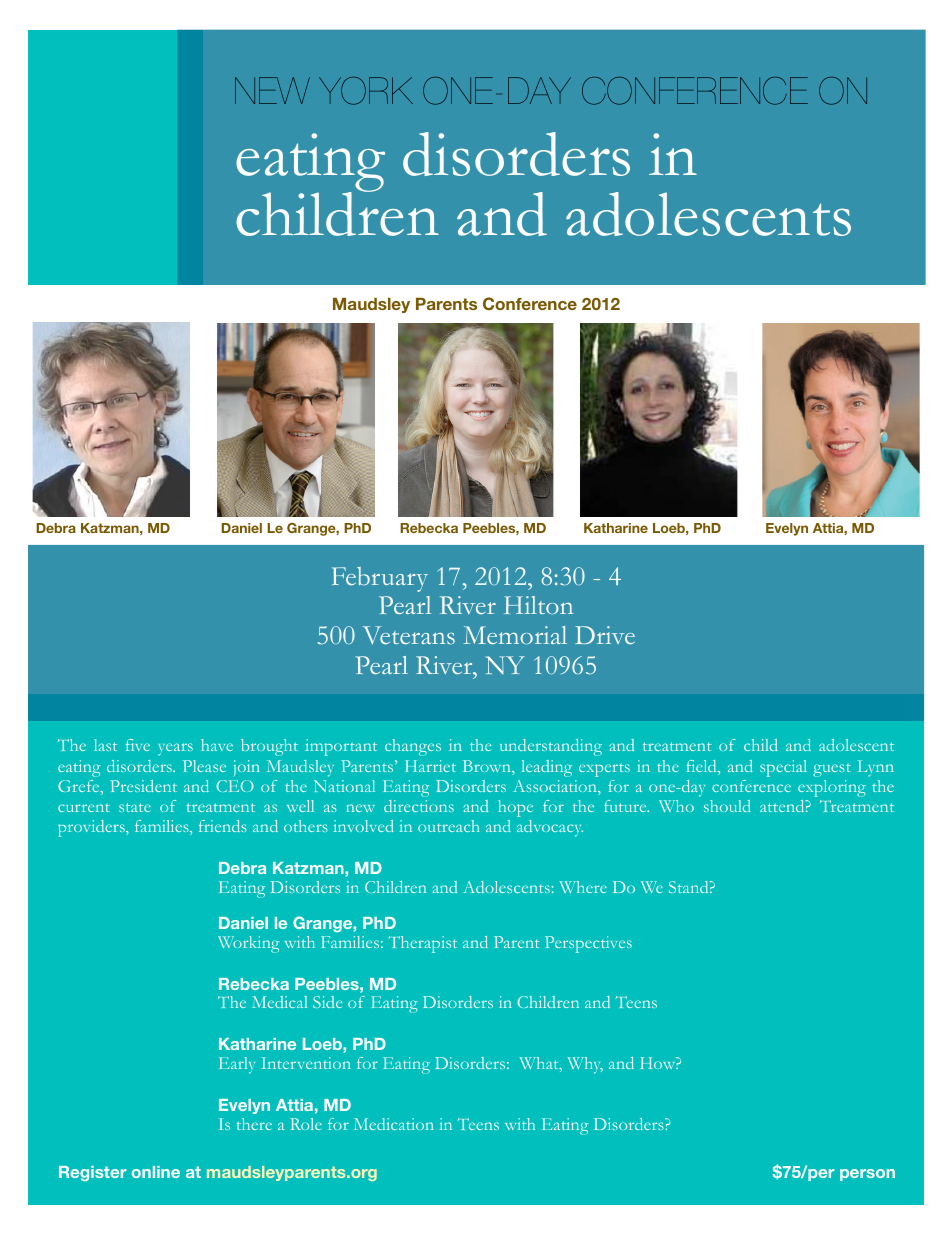 This screenshot has width=952, height=1233. I want to click on online, so click(156, 1172).
